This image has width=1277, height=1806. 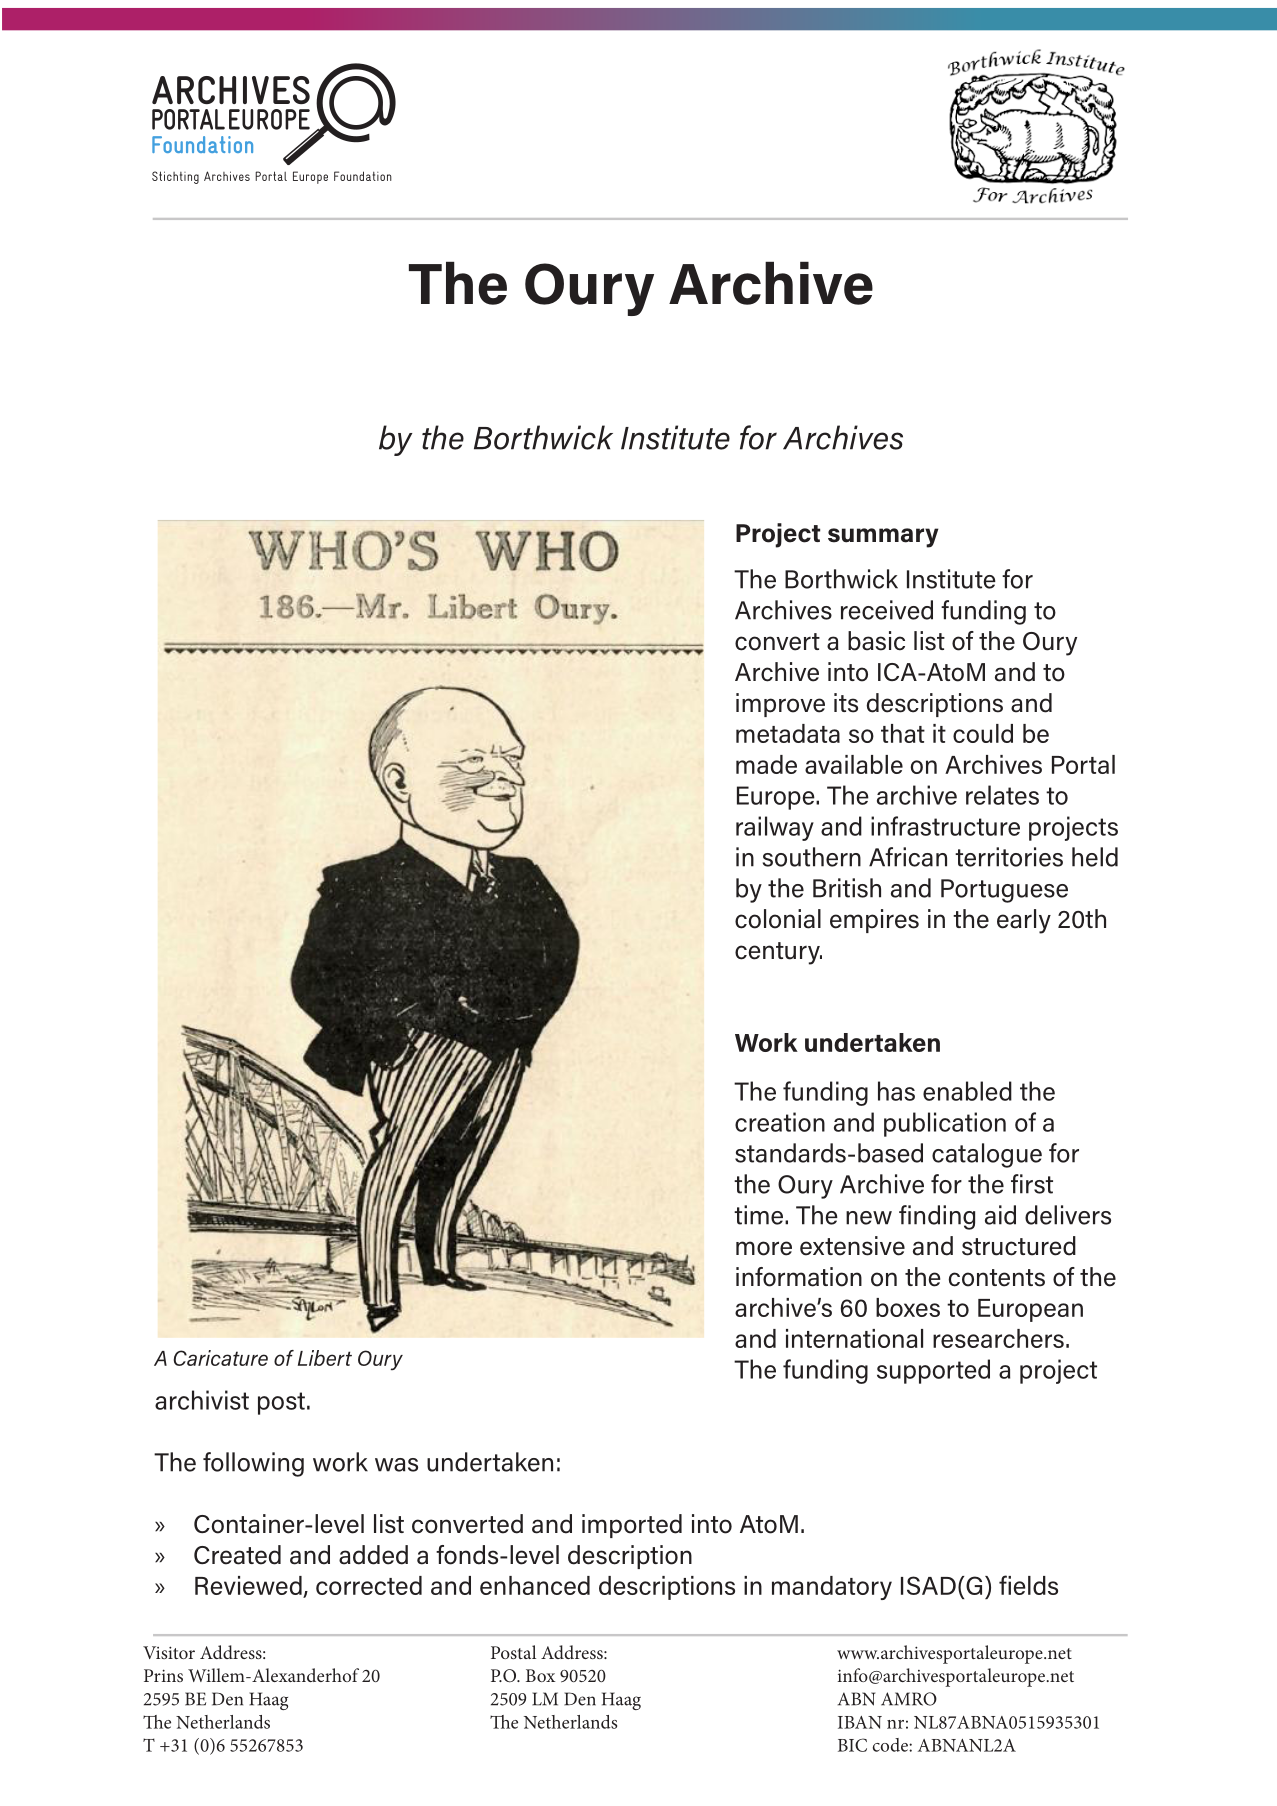 What do you see at coordinates (775, 828) in the image?
I see `railway` at bounding box center [775, 828].
